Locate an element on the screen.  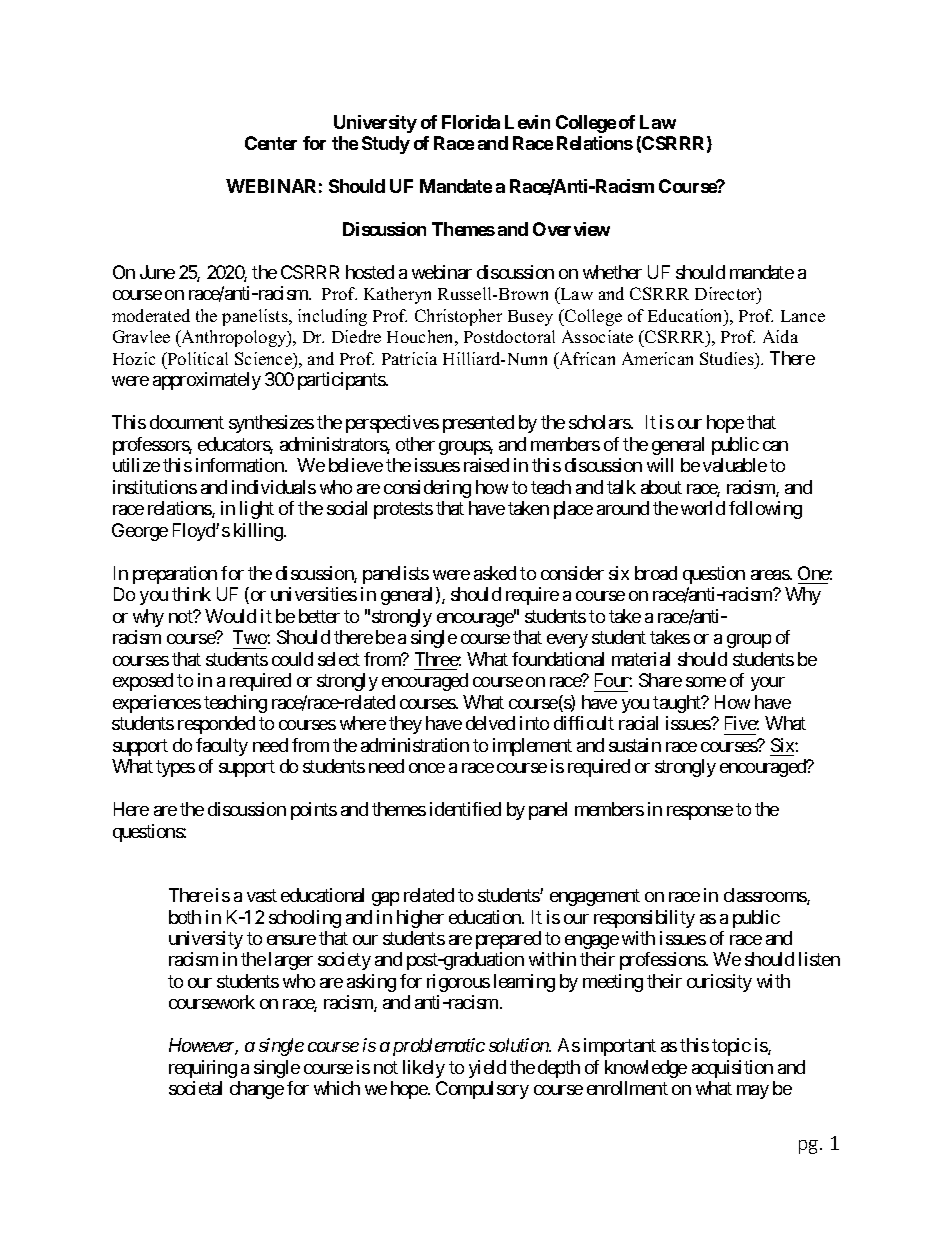
light is located at coordinates (257, 510).
